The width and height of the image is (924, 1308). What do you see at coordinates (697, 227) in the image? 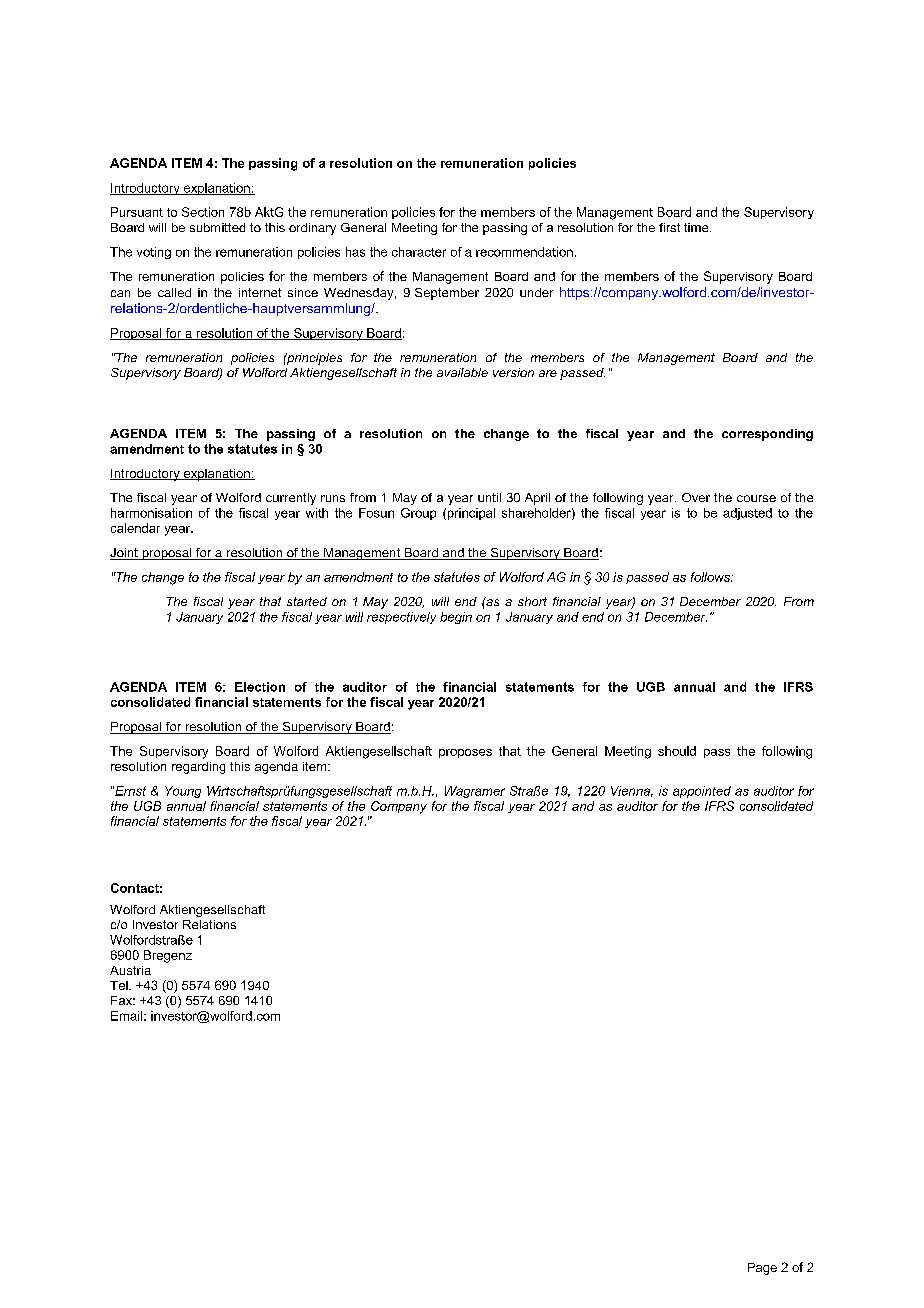
I see `time` at bounding box center [697, 227].
